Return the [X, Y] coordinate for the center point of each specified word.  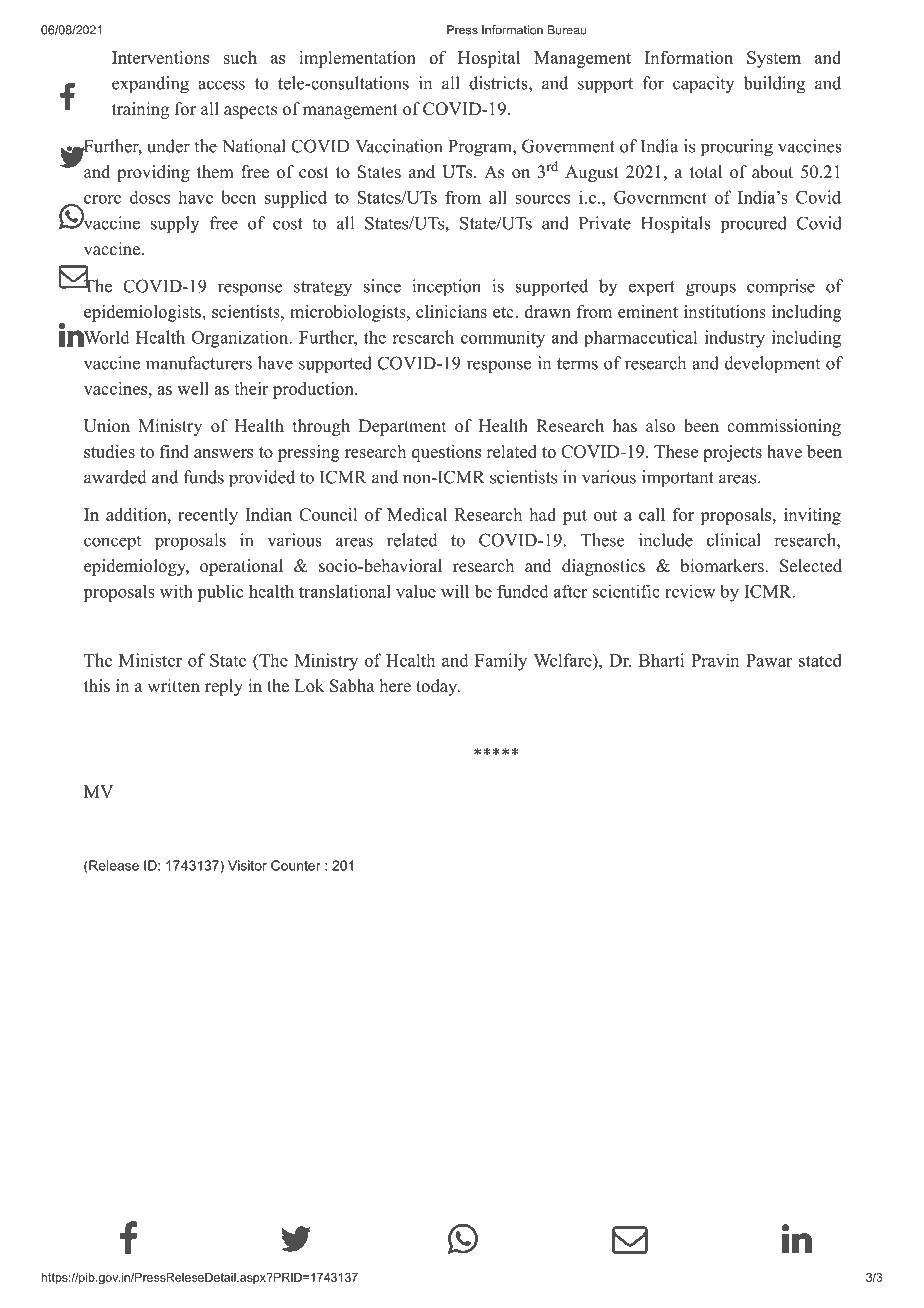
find [174, 451]
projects [732, 453]
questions [446, 453]
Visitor [247, 865]
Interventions [160, 57]
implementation [357, 59]
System [774, 59]
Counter [296, 865]
